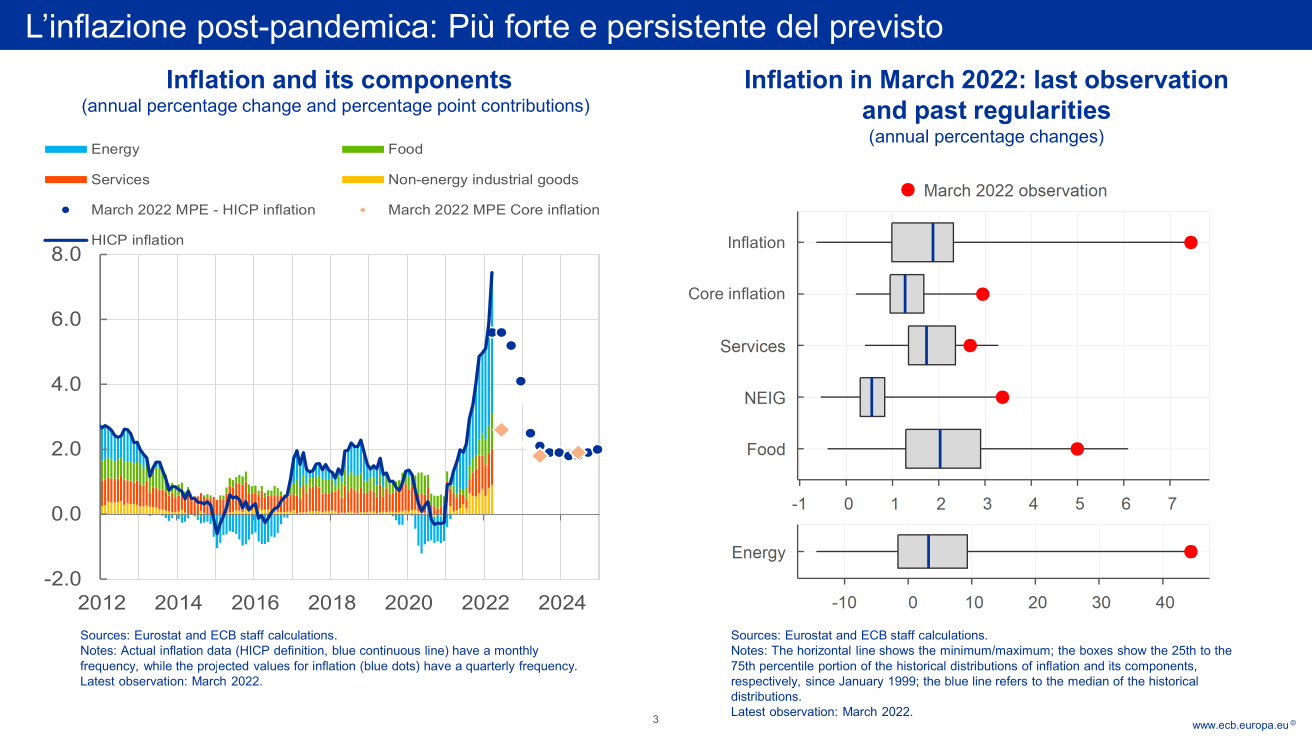 The height and width of the page is (738, 1312). What do you see at coordinates (120, 179) in the page?
I see `Services` at bounding box center [120, 179].
